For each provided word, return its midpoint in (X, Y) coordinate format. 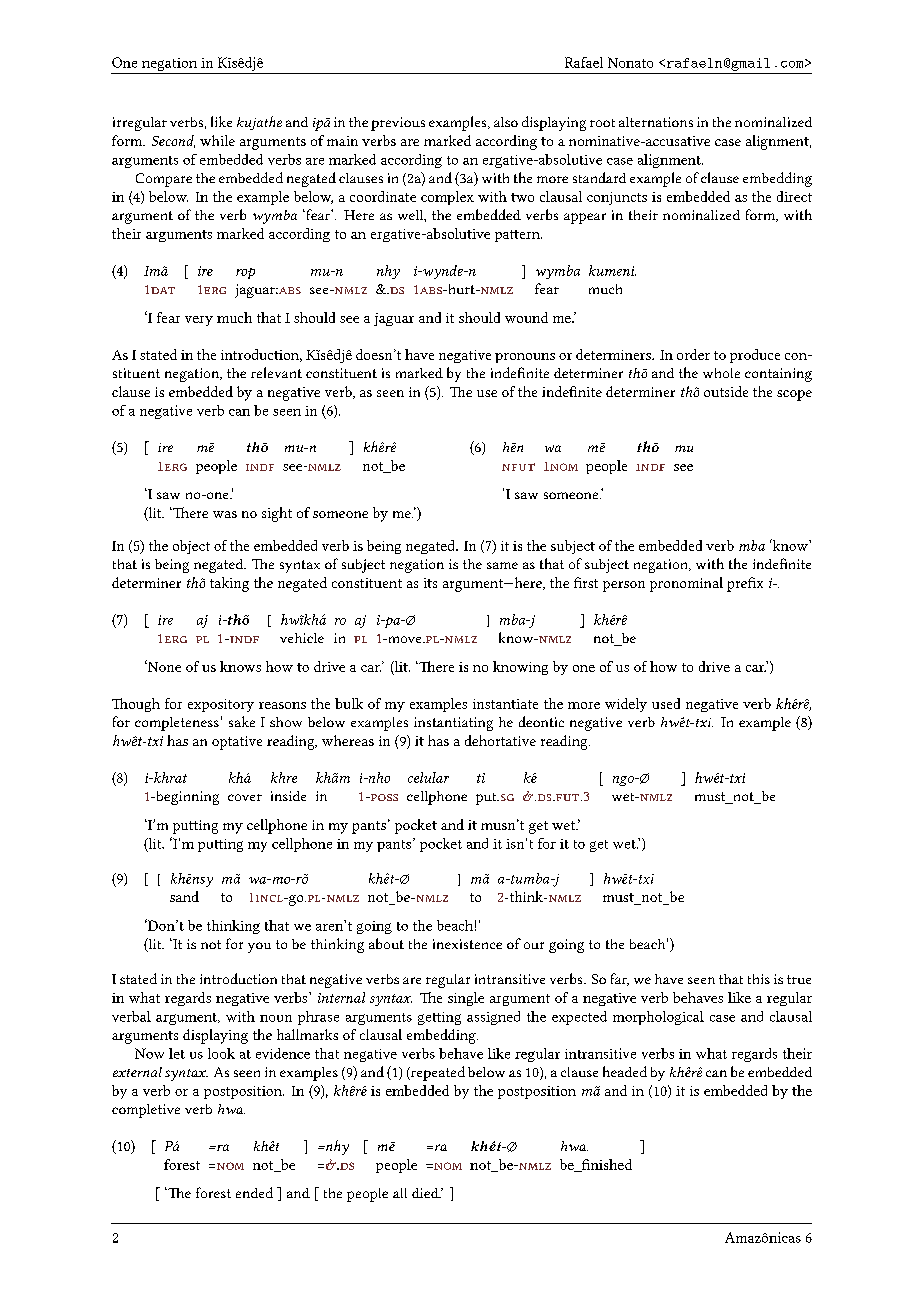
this (759, 979)
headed (625, 1071)
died (426, 1193)
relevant (276, 372)
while (217, 140)
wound (526, 317)
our (534, 945)
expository (221, 705)
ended (254, 1192)
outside (726, 391)
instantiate (505, 704)
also (506, 122)
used (666, 703)
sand (184, 896)
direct (794, 196)
